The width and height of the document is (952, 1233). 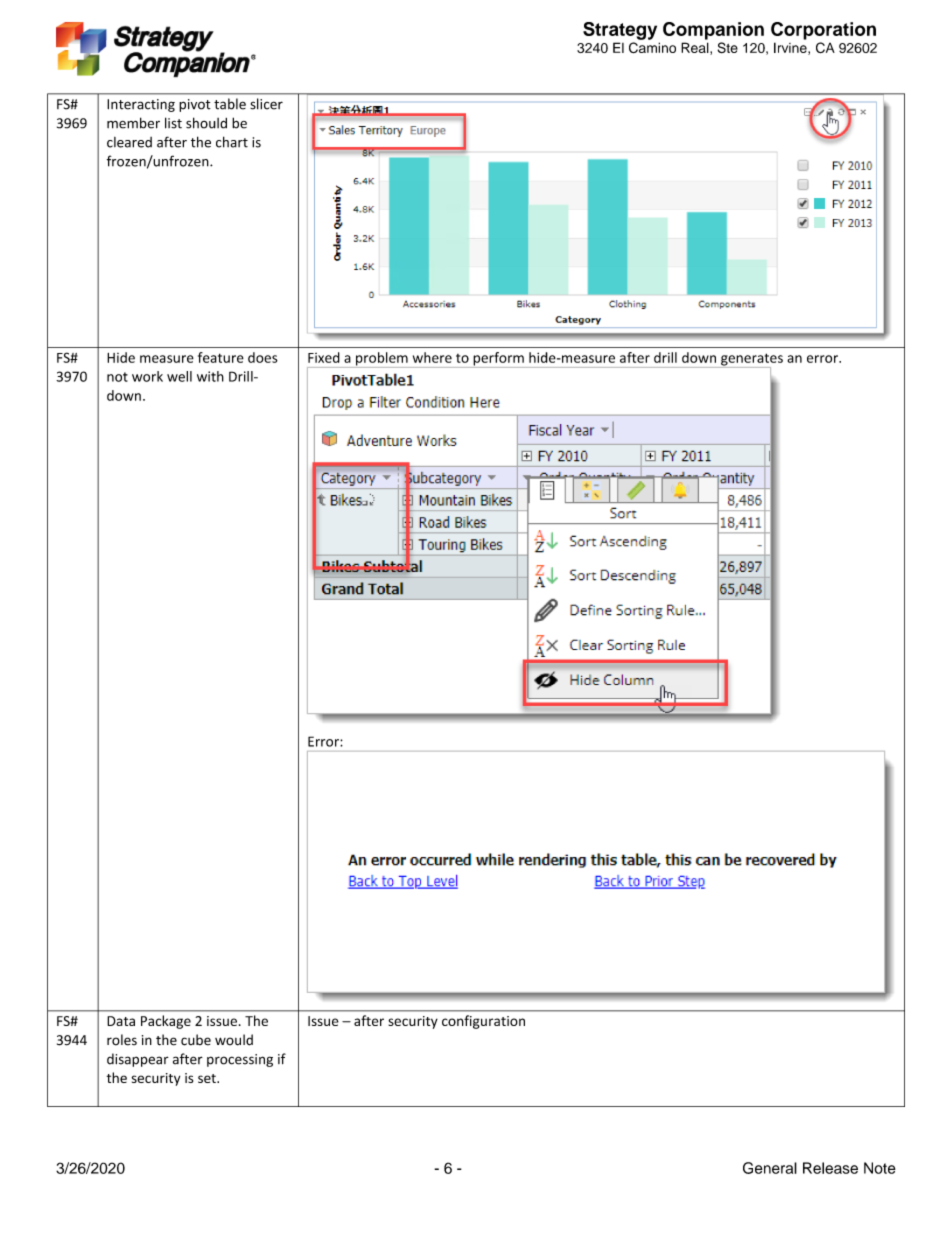 I want to click on with, so click(x=210, y=376).
